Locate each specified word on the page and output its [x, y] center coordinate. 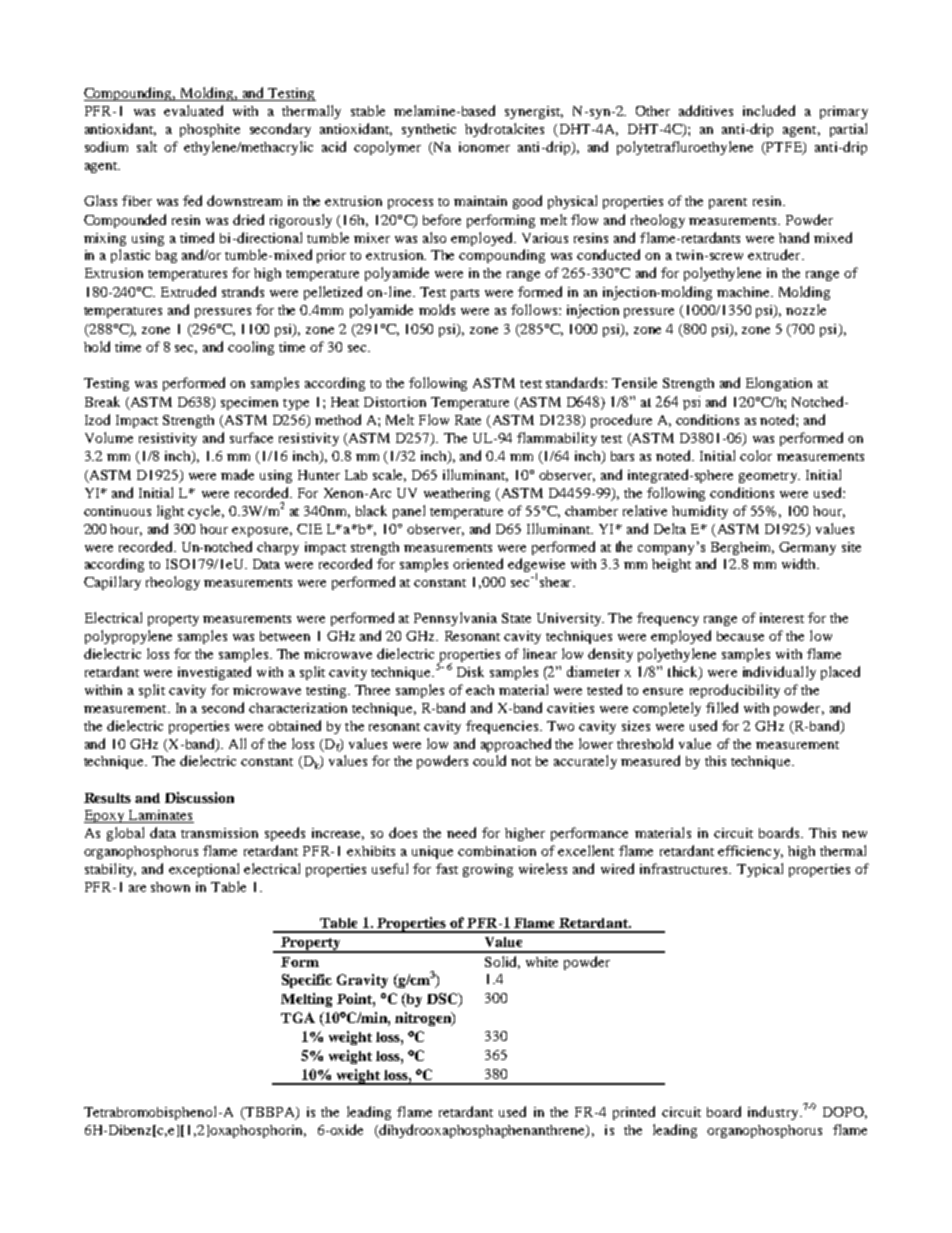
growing [488, 870]
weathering [457, 494]
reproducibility [735, 691]
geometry [769, 477]
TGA [298, 1017]
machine [744, 292]
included [769, 110]
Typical [760, 870]
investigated [214, 673]
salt [147, 146]
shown [170, 887]
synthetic [429, 130]
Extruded [188, 291]
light [170, 512]
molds [437, 309]
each [480, 690]
